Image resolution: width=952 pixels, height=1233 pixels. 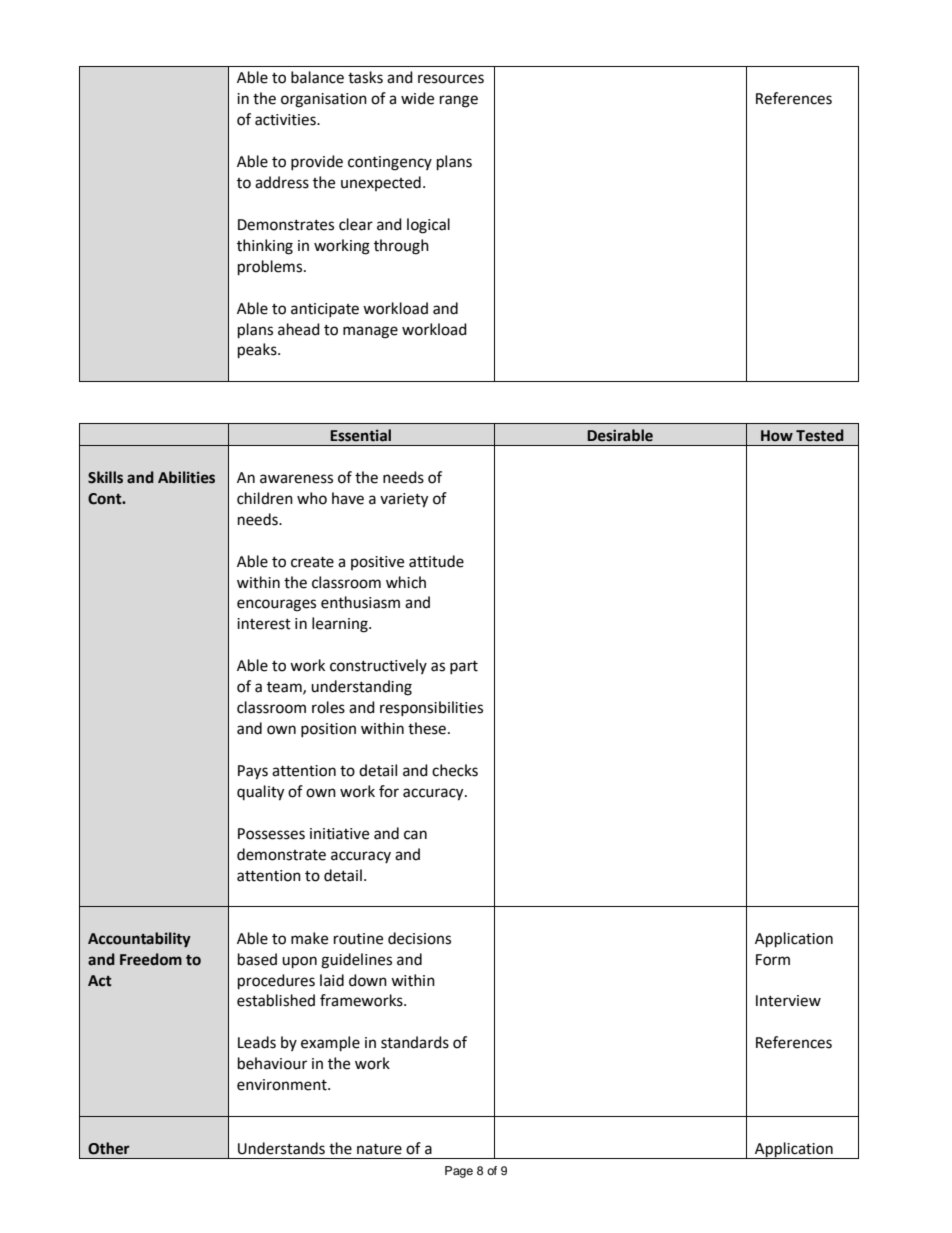 What do you see at coordinates (777, 436) in the screenshot?
I see `How` at bounding box center [777, 436].
